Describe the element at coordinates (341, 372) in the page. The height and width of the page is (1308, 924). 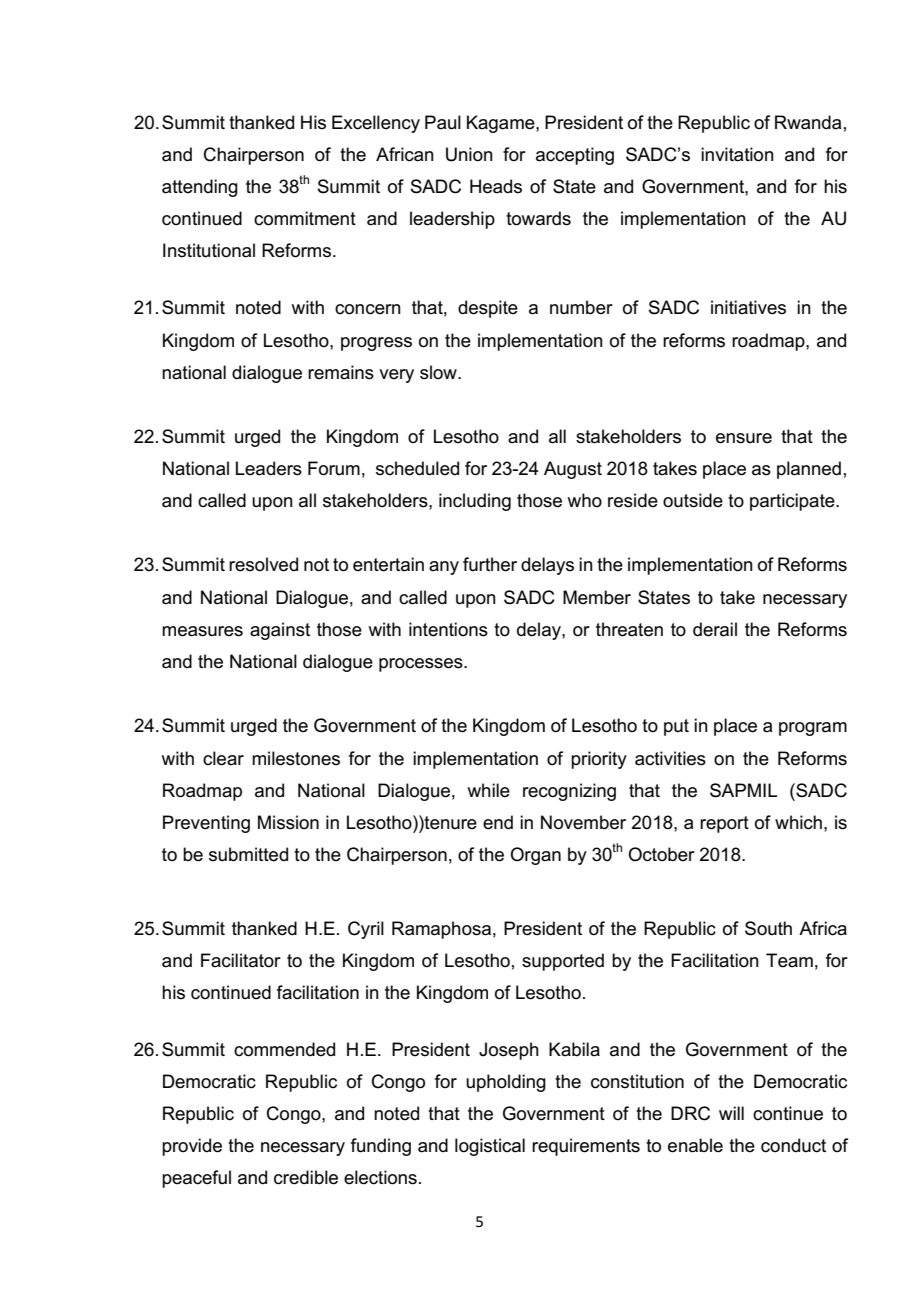
I see `remains` at that location.
